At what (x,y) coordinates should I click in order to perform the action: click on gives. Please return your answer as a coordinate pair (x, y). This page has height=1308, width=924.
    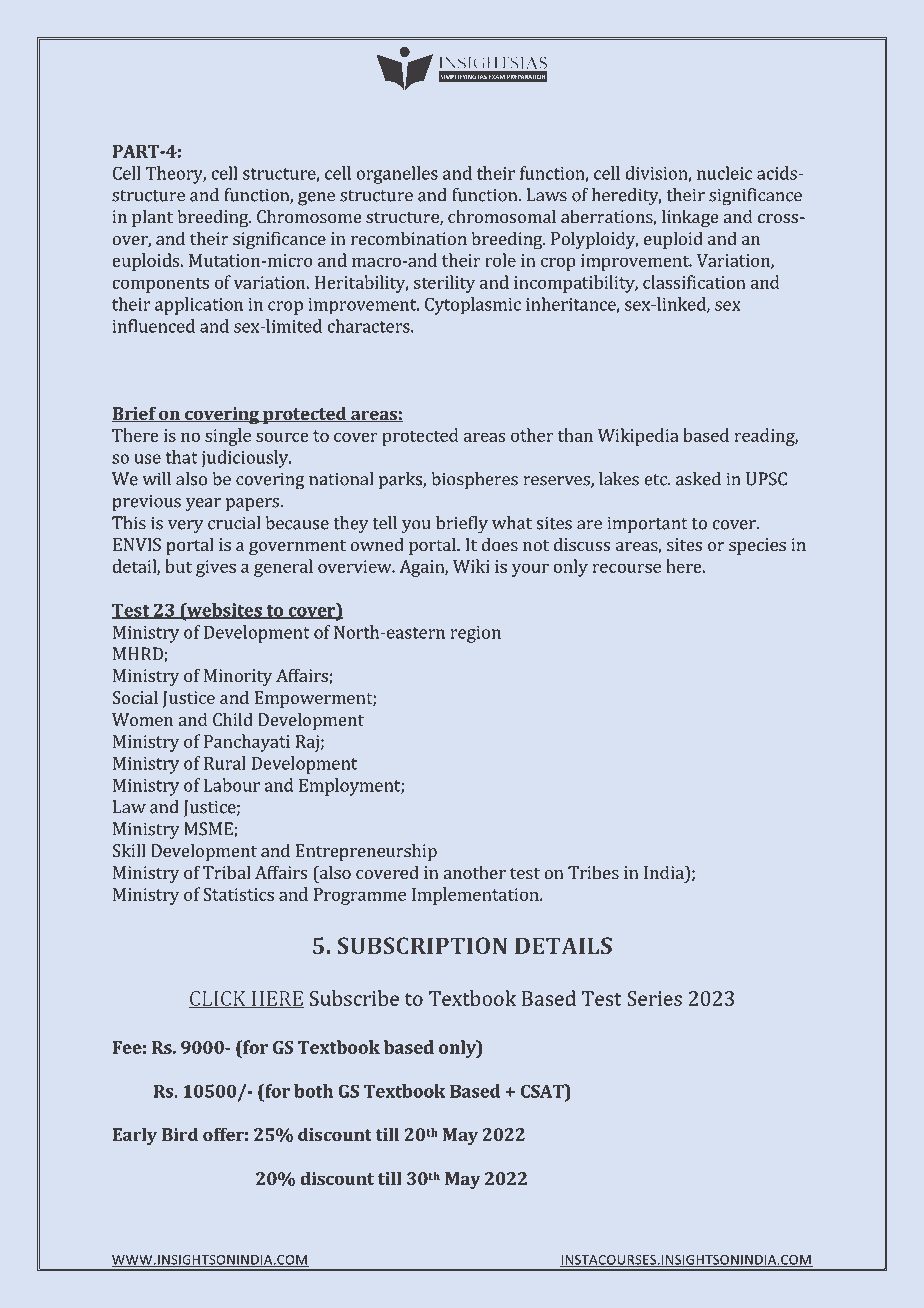
    Looking at the image, I should click on (216, 568).
